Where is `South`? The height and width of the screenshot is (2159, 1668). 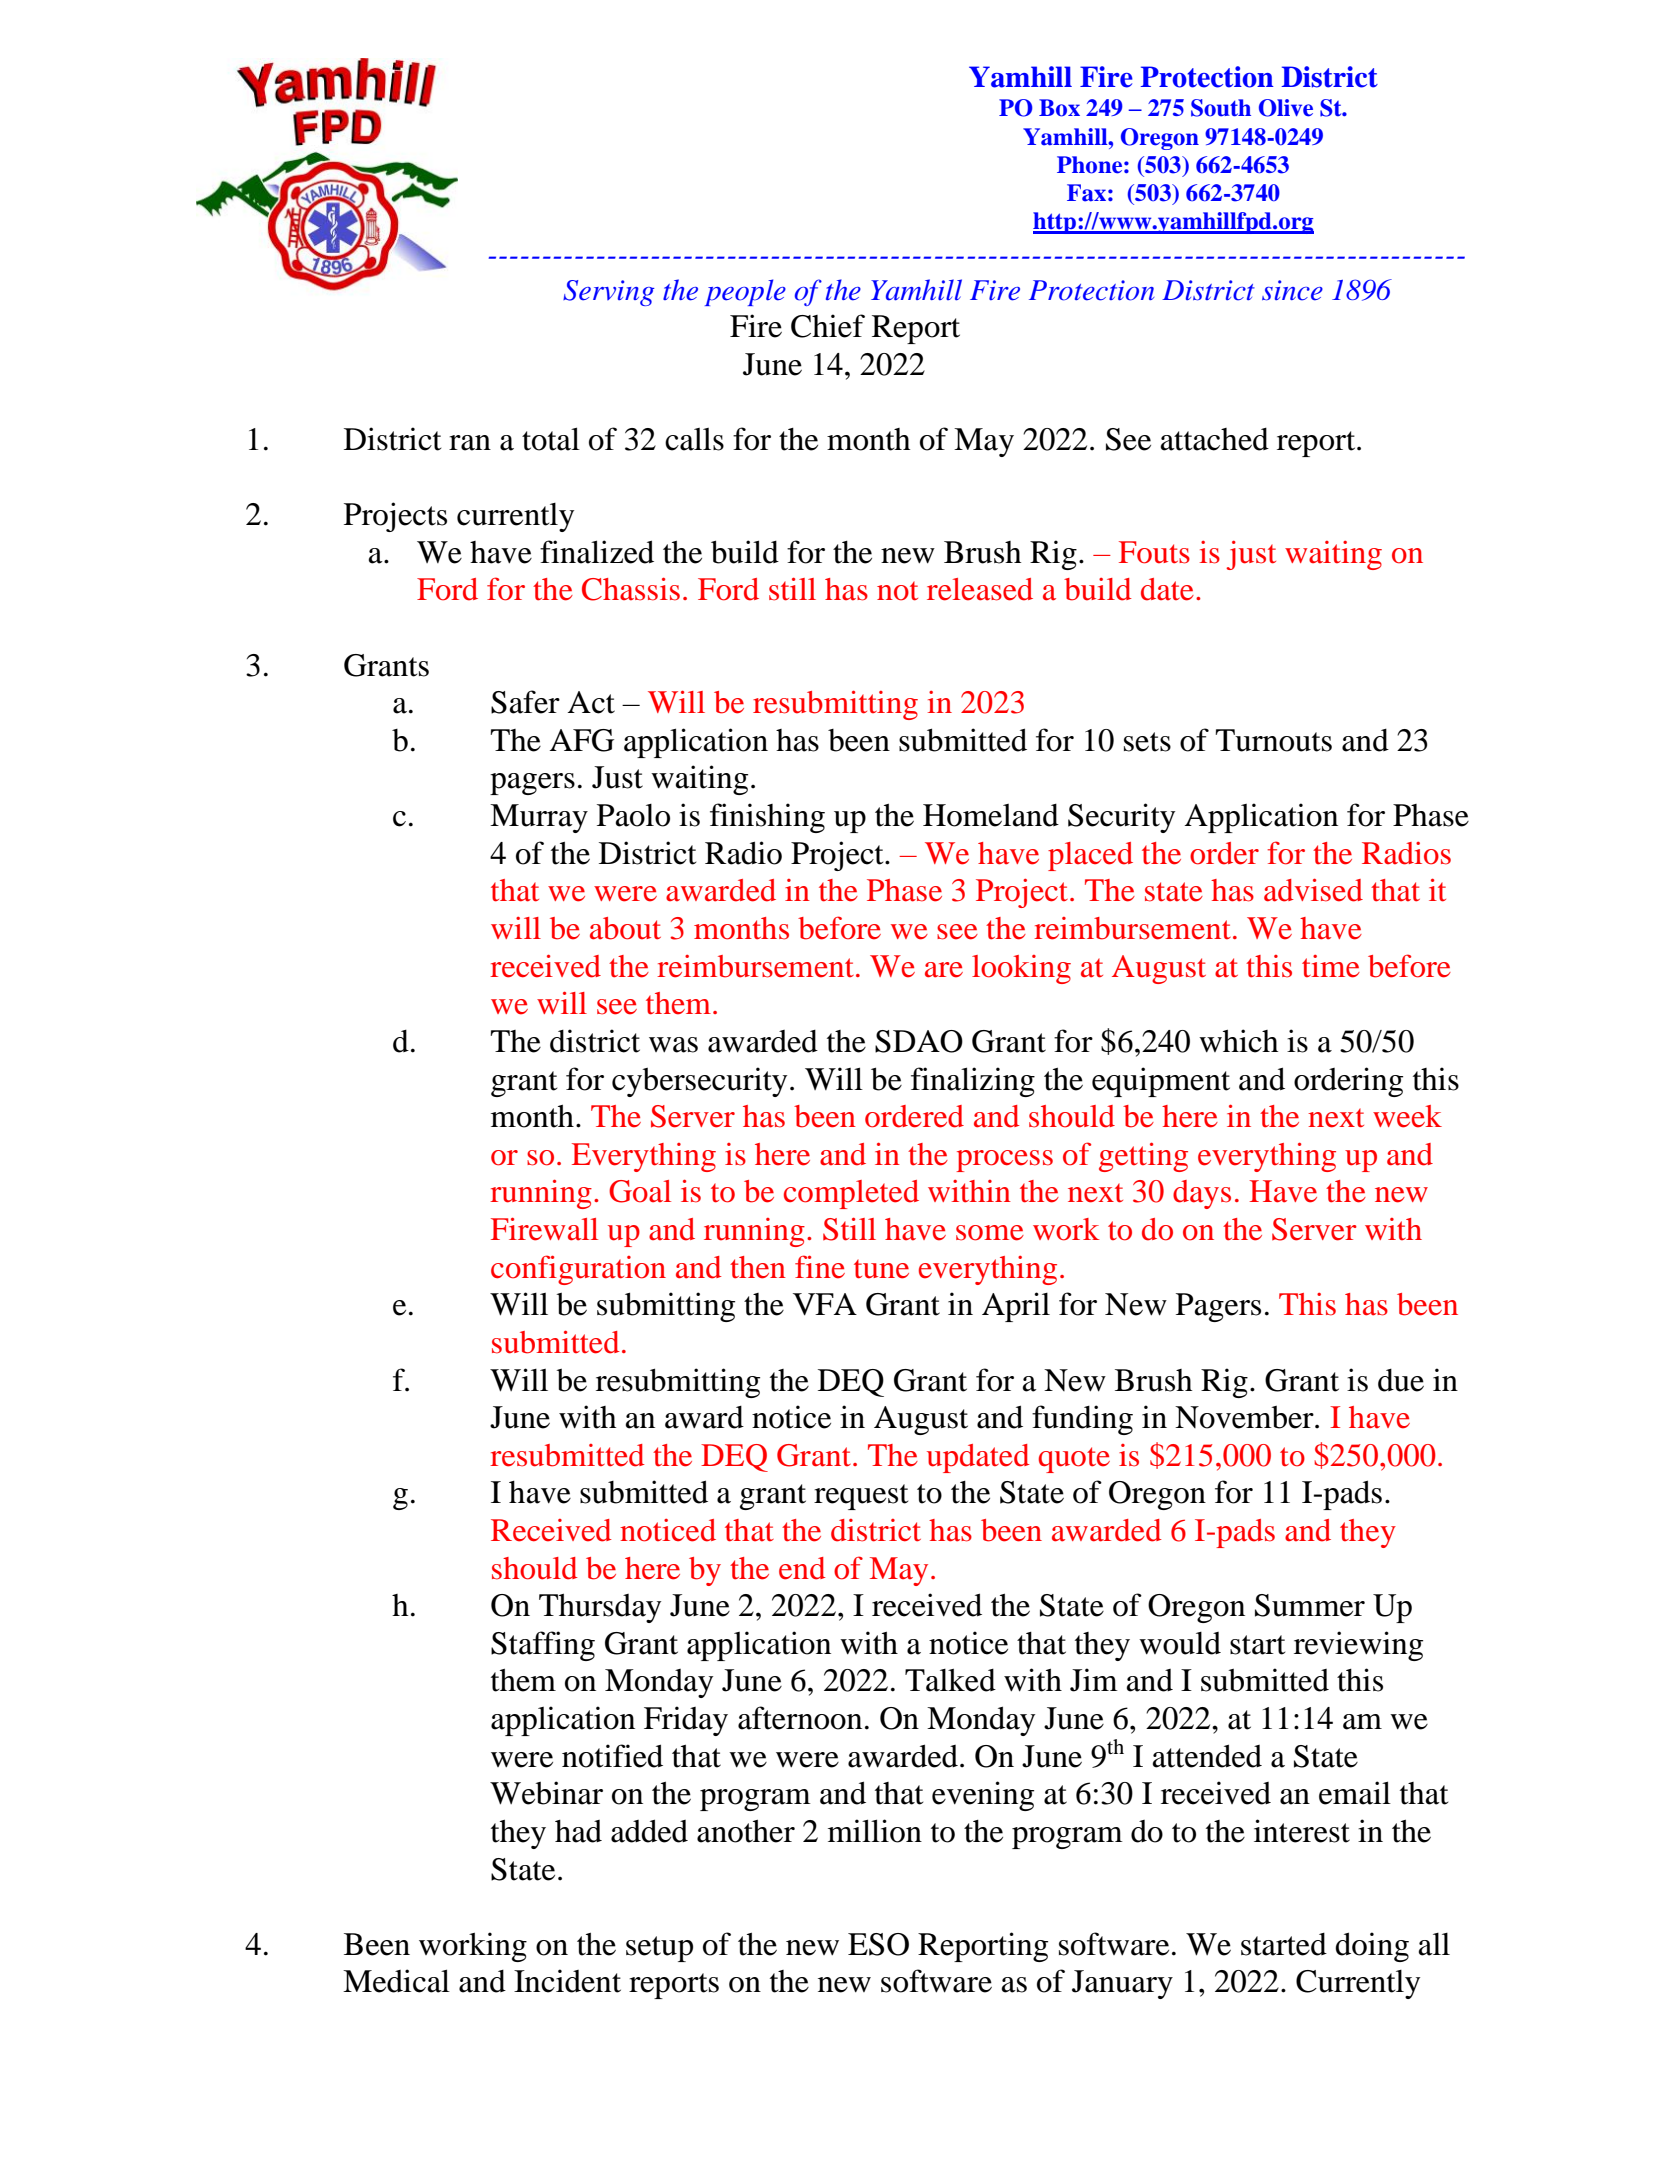
South is located at coordinates (1221, 108).
